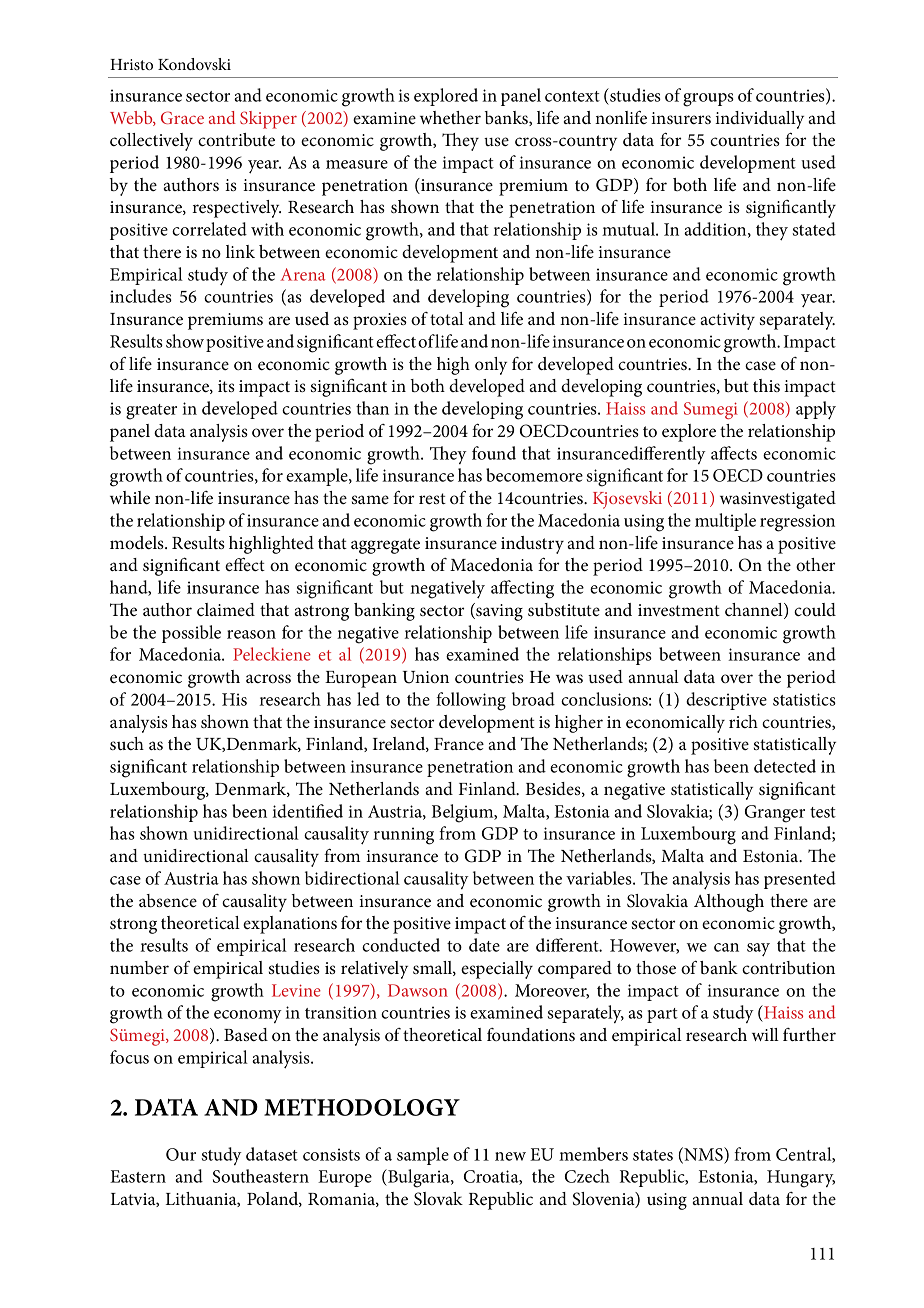 The image size is (924, 1308). I want to click on total, so click(447, 318).
